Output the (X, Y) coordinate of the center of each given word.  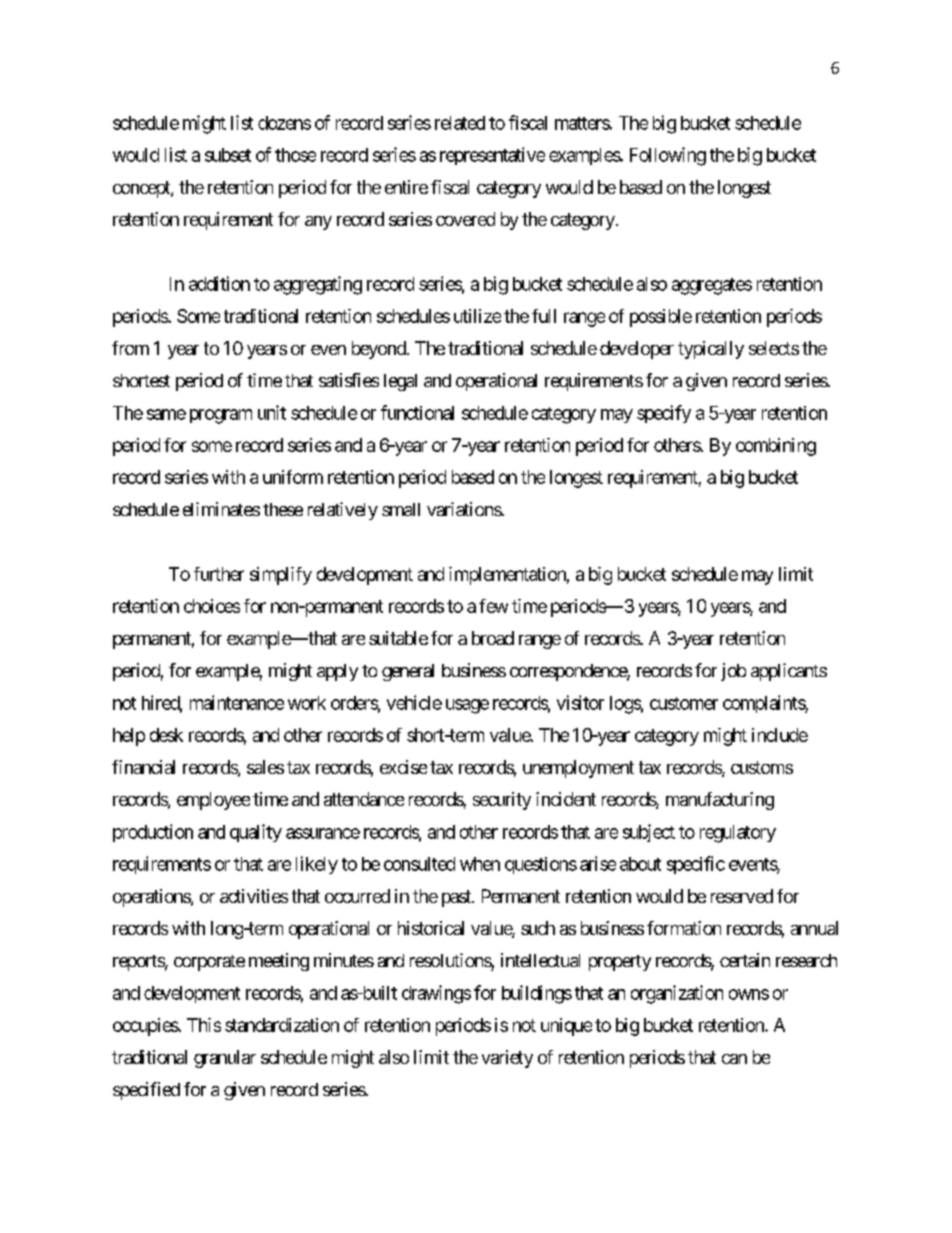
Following (668, 156)
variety (507, 1059)
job (733, 672)
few (493, 606)
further (219, 574)
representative (492, 156)
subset (228, 155)
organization (677, 994)
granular (225, 1059)
